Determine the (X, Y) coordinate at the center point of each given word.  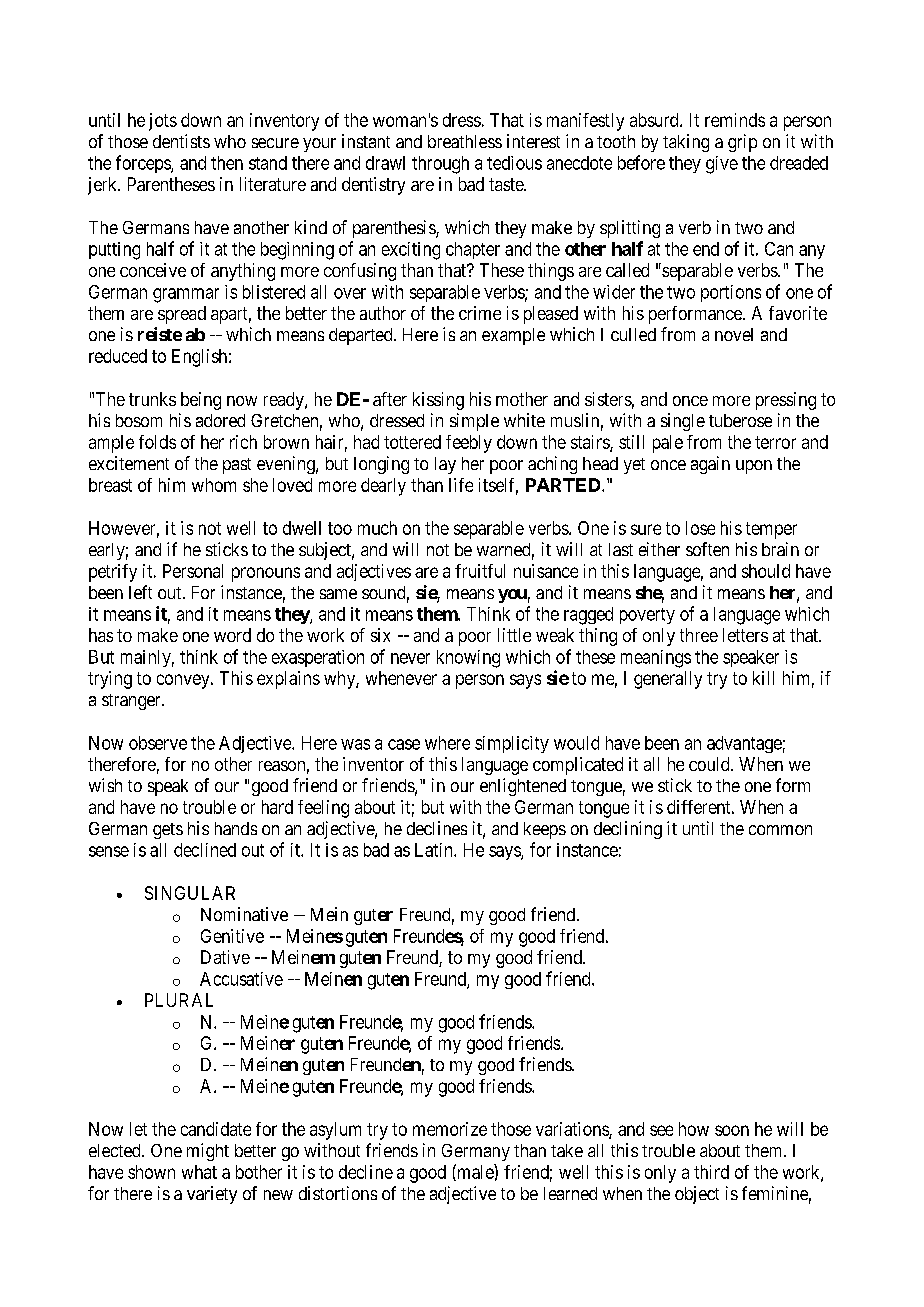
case (404, 744)
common (780, 830)
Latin (435, 850)
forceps (144, 164)
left (140, 592)
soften (707, 549)
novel (734, 334)
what (199, 1172)
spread (182, 315)
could (710, 764)
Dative (225, 957)
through (440, 165)
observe (158, 743)
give (722, 165)
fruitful (480, 571)
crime (480, 313)
